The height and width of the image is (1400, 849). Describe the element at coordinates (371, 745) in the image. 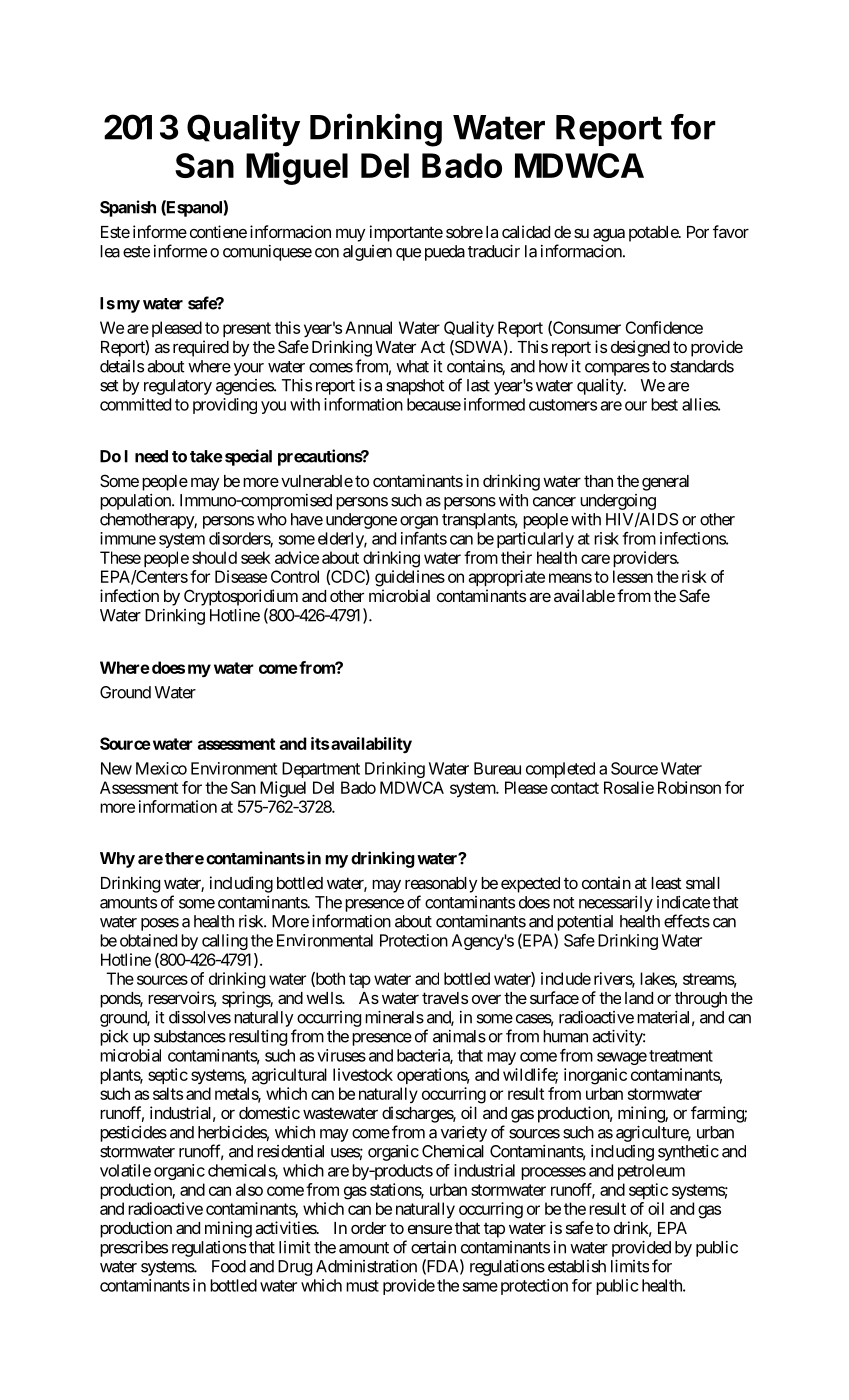

I see `availability` at that location.
